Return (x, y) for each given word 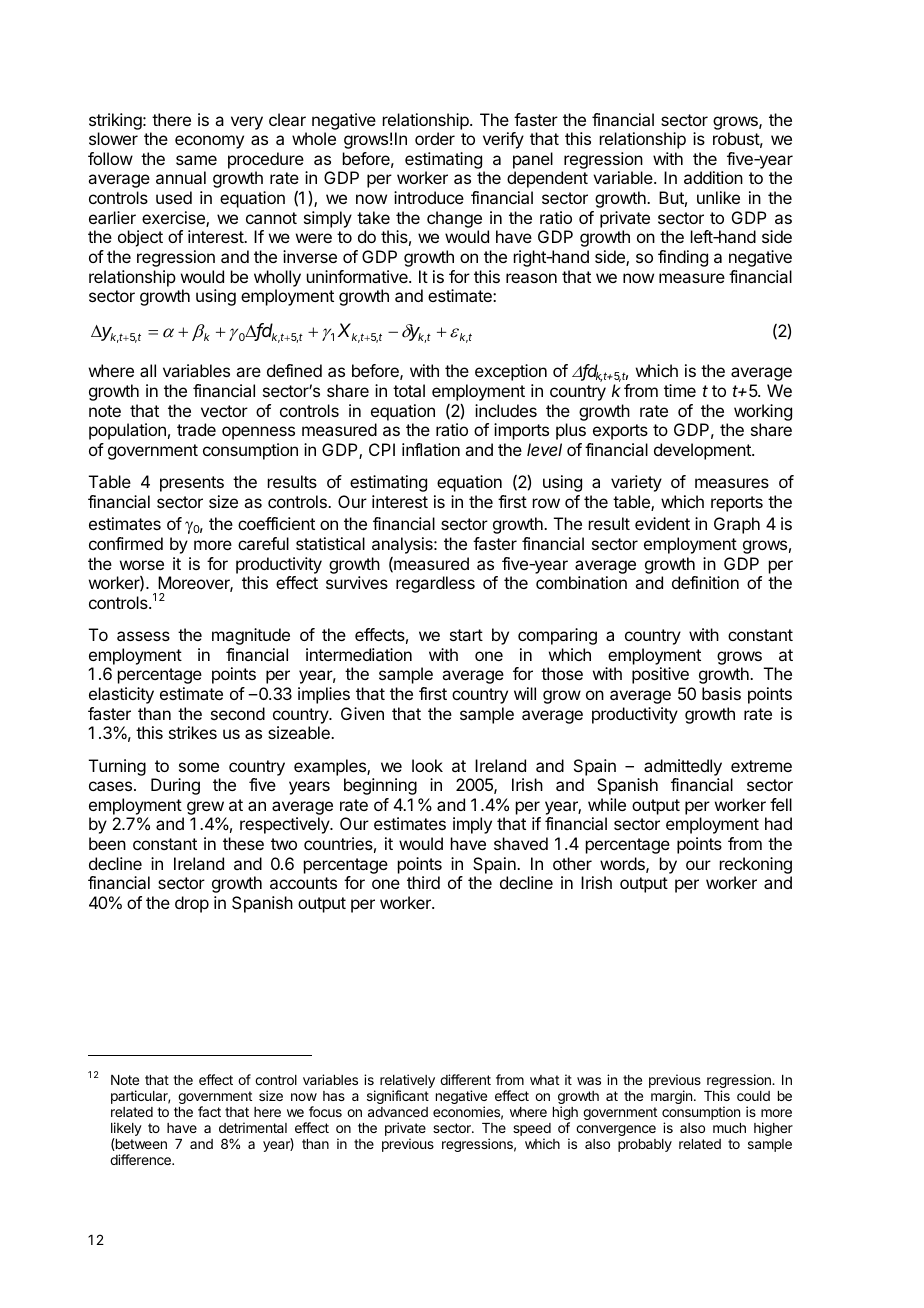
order (435, 138)
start (466, 635)
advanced (398, 1112)
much (729, 1128)
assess (143, 636)
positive (660, 675)
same (196, 160)
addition (713, 177)
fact (209, 1111)
